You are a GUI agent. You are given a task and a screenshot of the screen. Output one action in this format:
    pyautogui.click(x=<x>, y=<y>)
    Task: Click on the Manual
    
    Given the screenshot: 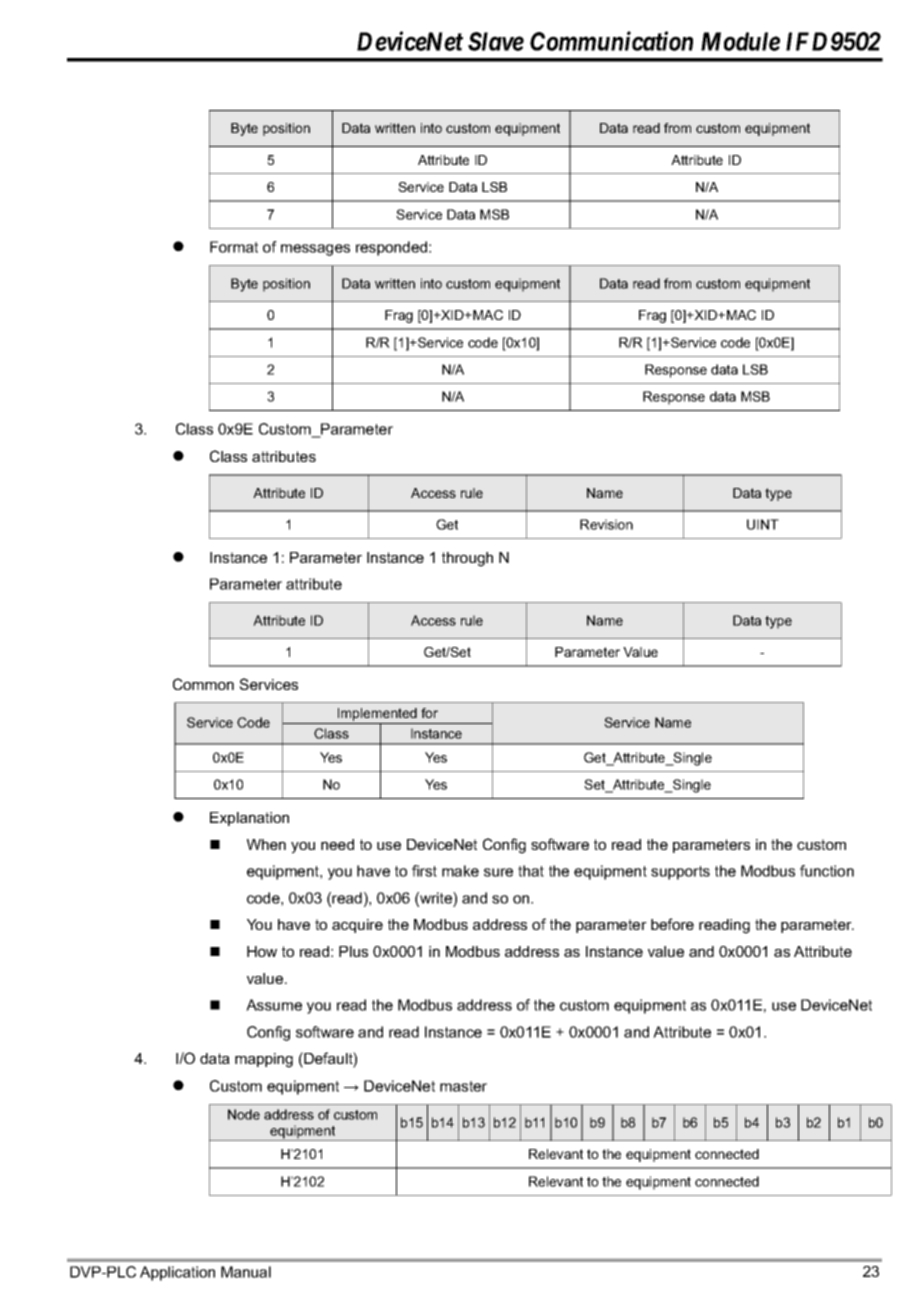 What is the action you would take?
    pyautogui.click(x=246, y=1272)
